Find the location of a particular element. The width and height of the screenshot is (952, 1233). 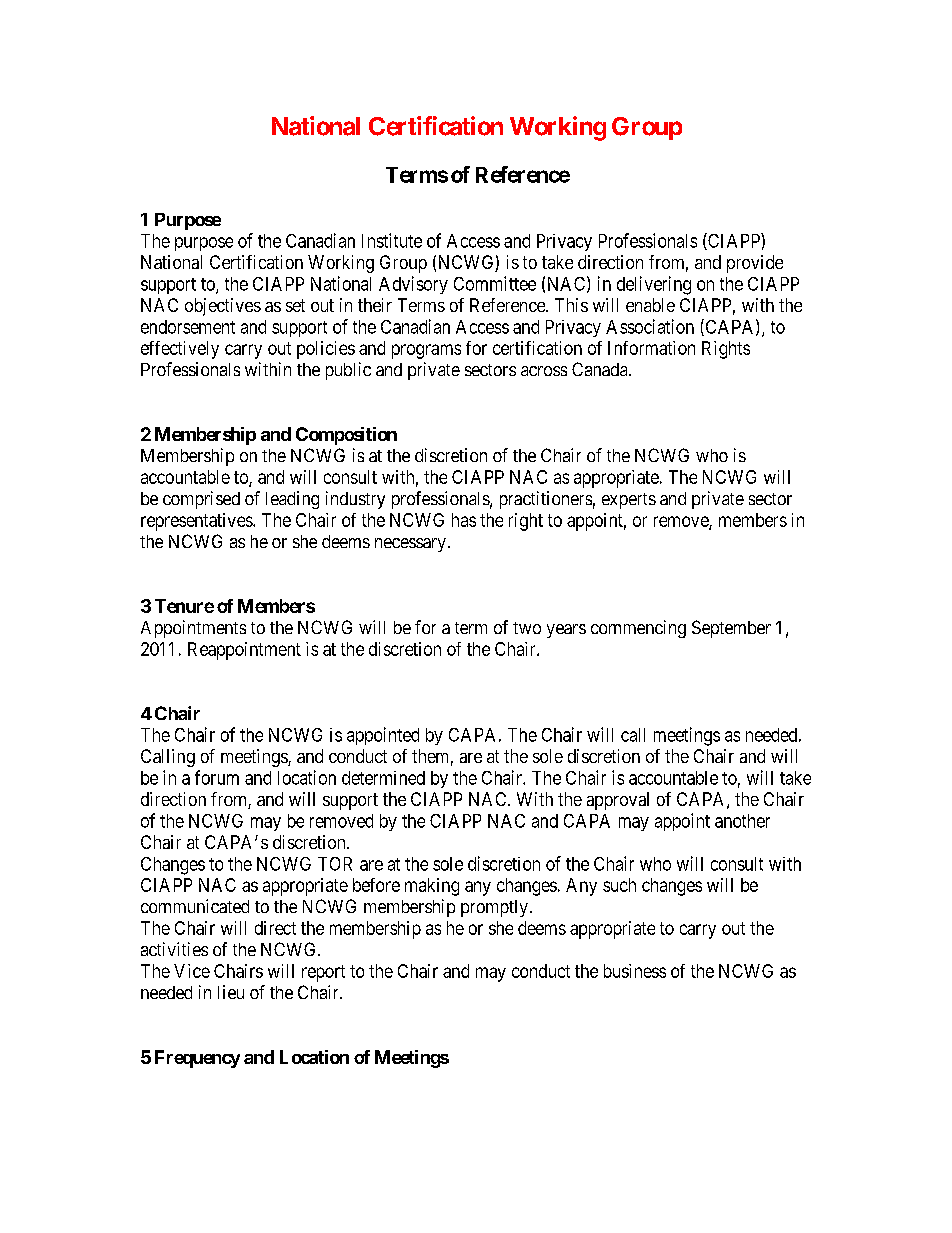

delivering is located at coordinates (654, 285).
